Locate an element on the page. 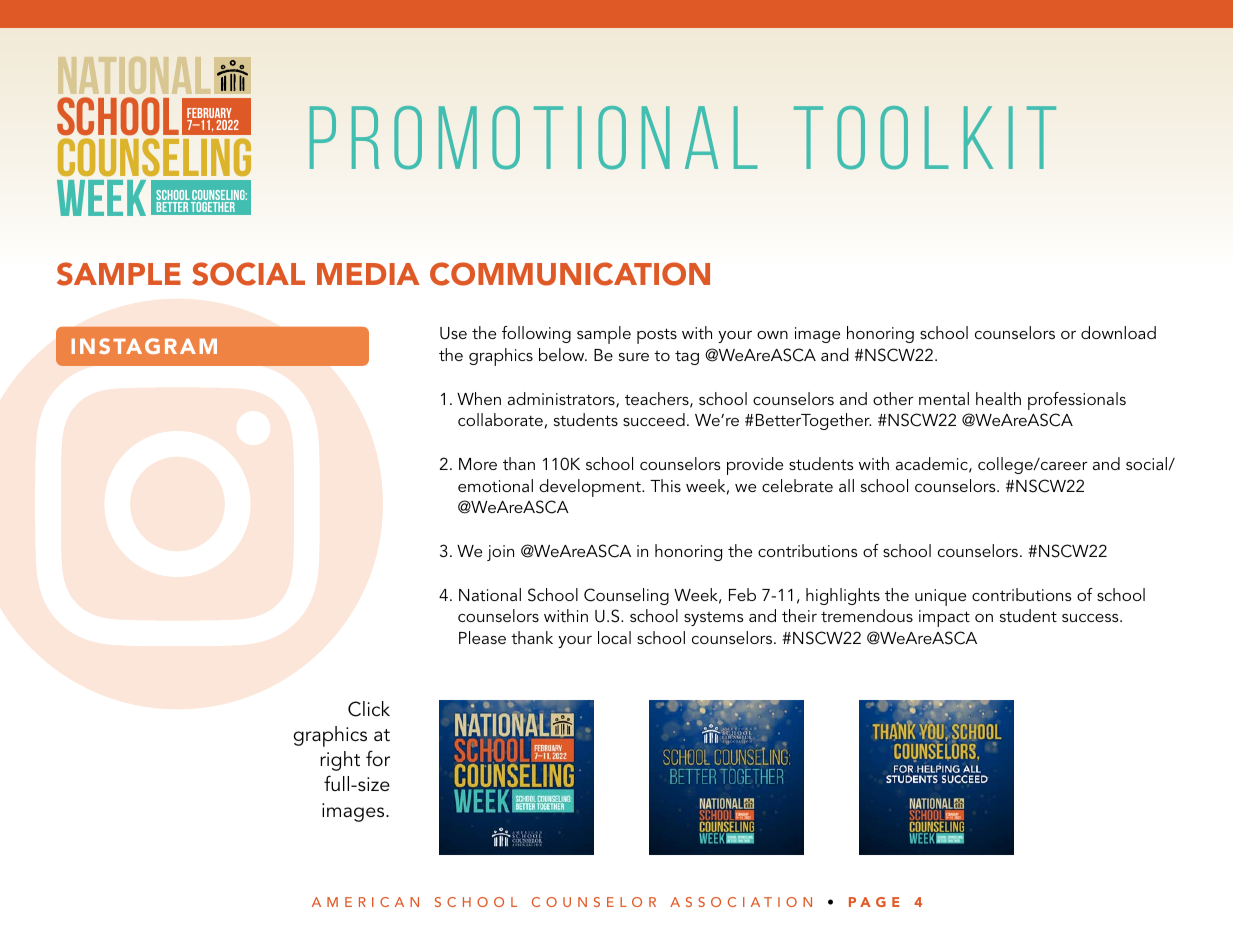 The width and height of the page is (1233, 952). Use is located at coordinates (453, 333).
